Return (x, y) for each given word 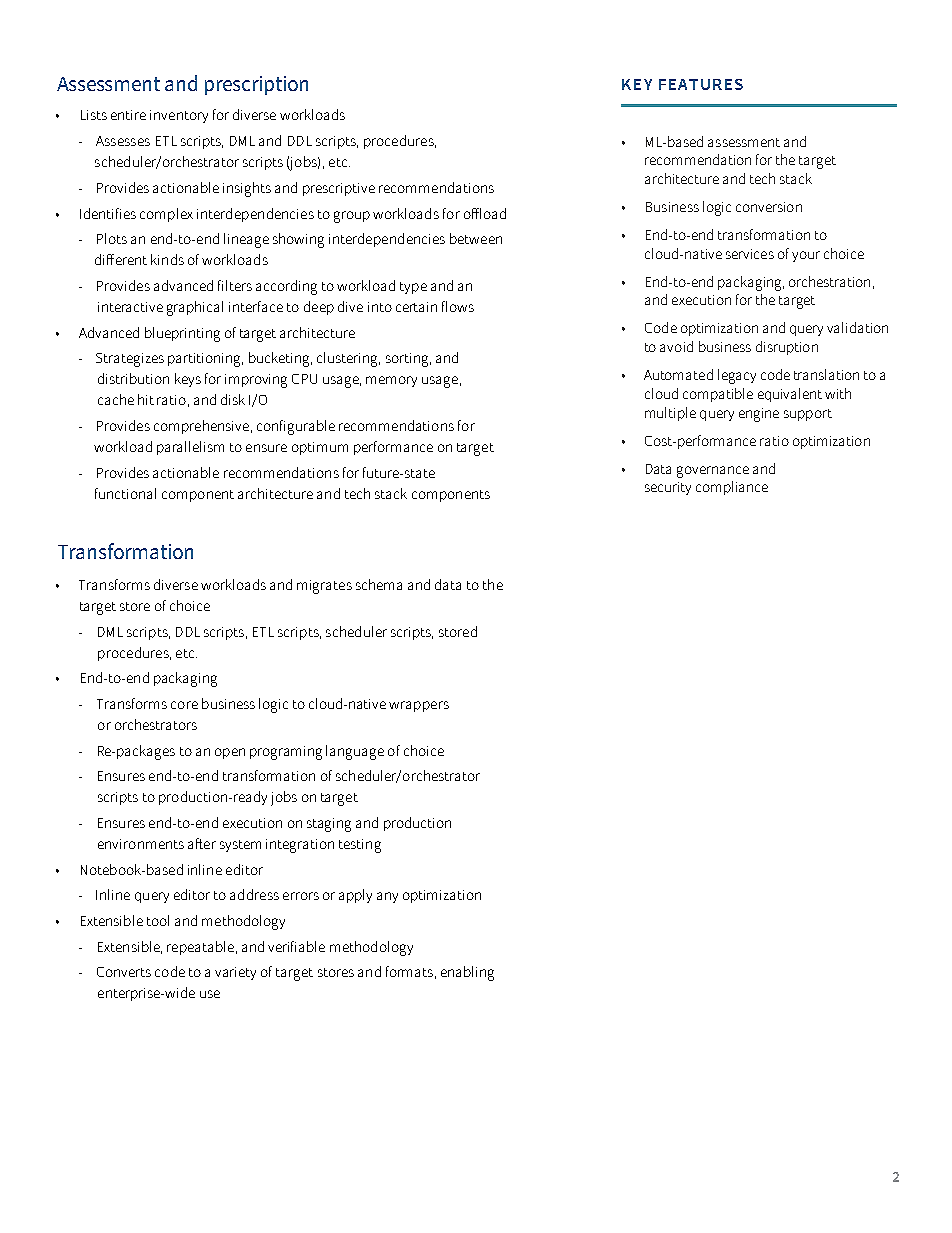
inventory (179, 116)
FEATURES (701, 84)
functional (125, 493)
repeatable (200, 948)
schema (379, 584)
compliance (732, 488)
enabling (467, 973)
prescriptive (339, 189)
